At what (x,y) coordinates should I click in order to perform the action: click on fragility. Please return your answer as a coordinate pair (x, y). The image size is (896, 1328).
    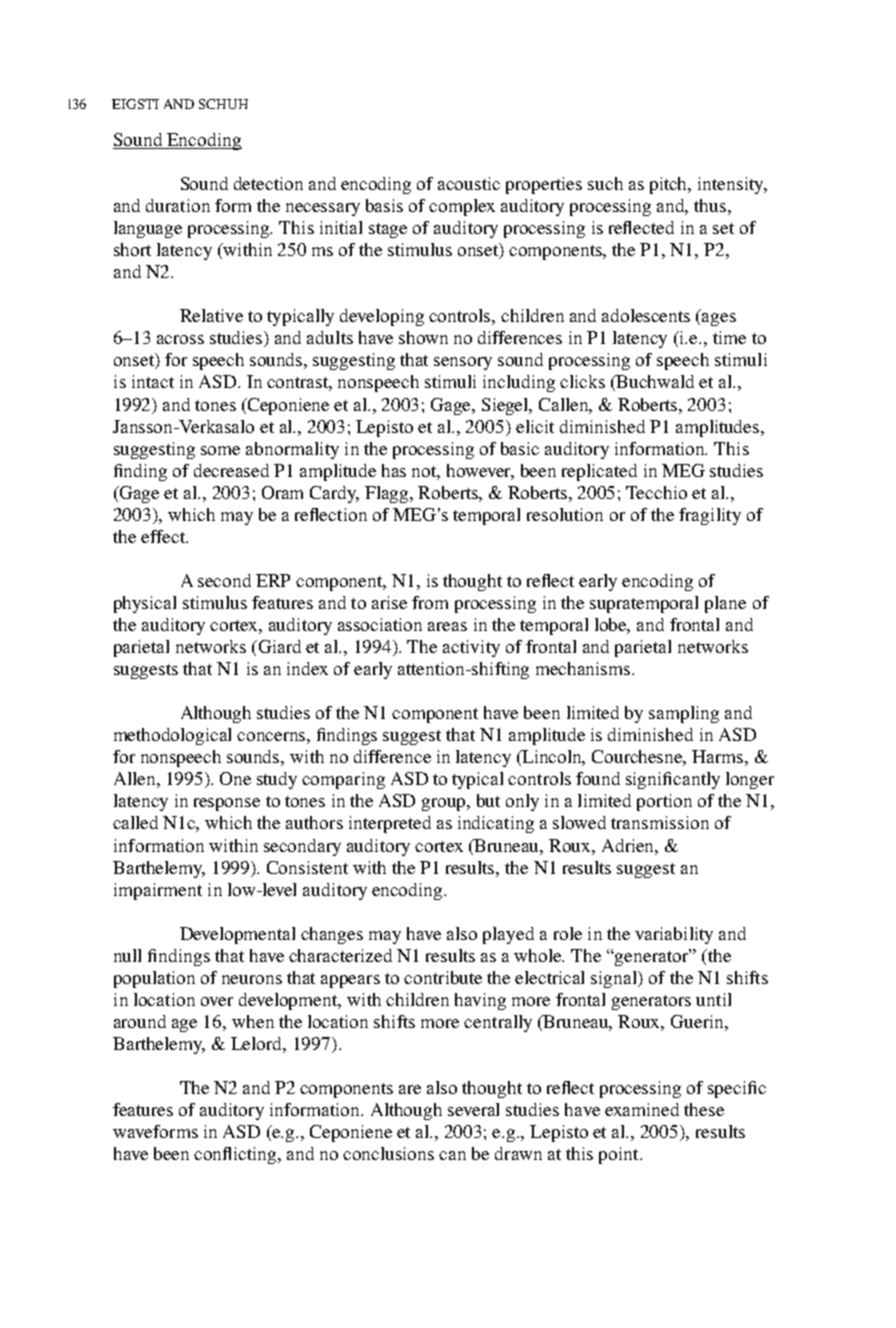
    Looking at the image, I should click on (710, 516).
